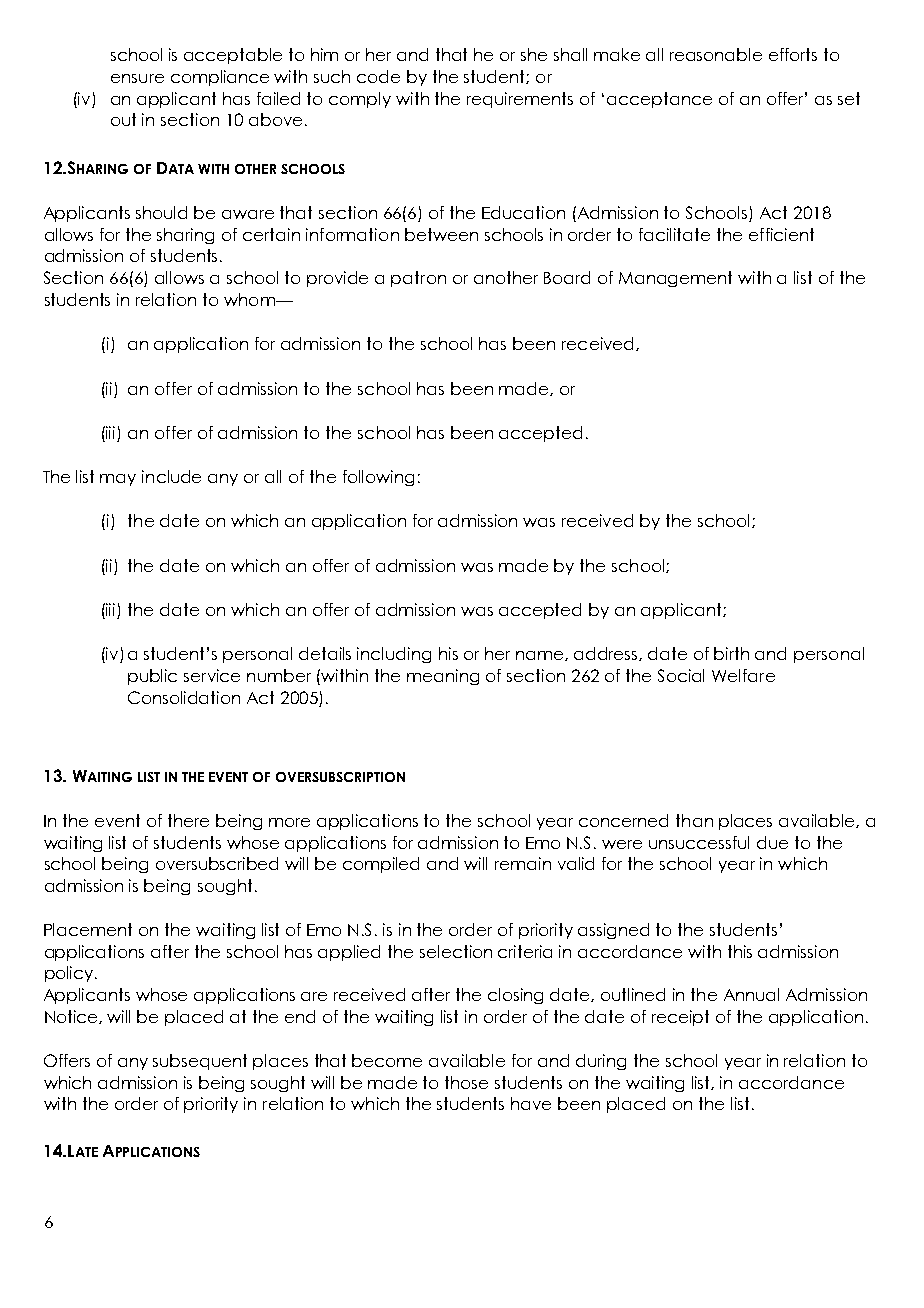  Describe the element at coordinates (200, 1062) in the document. I see `subsequent` at that location.
